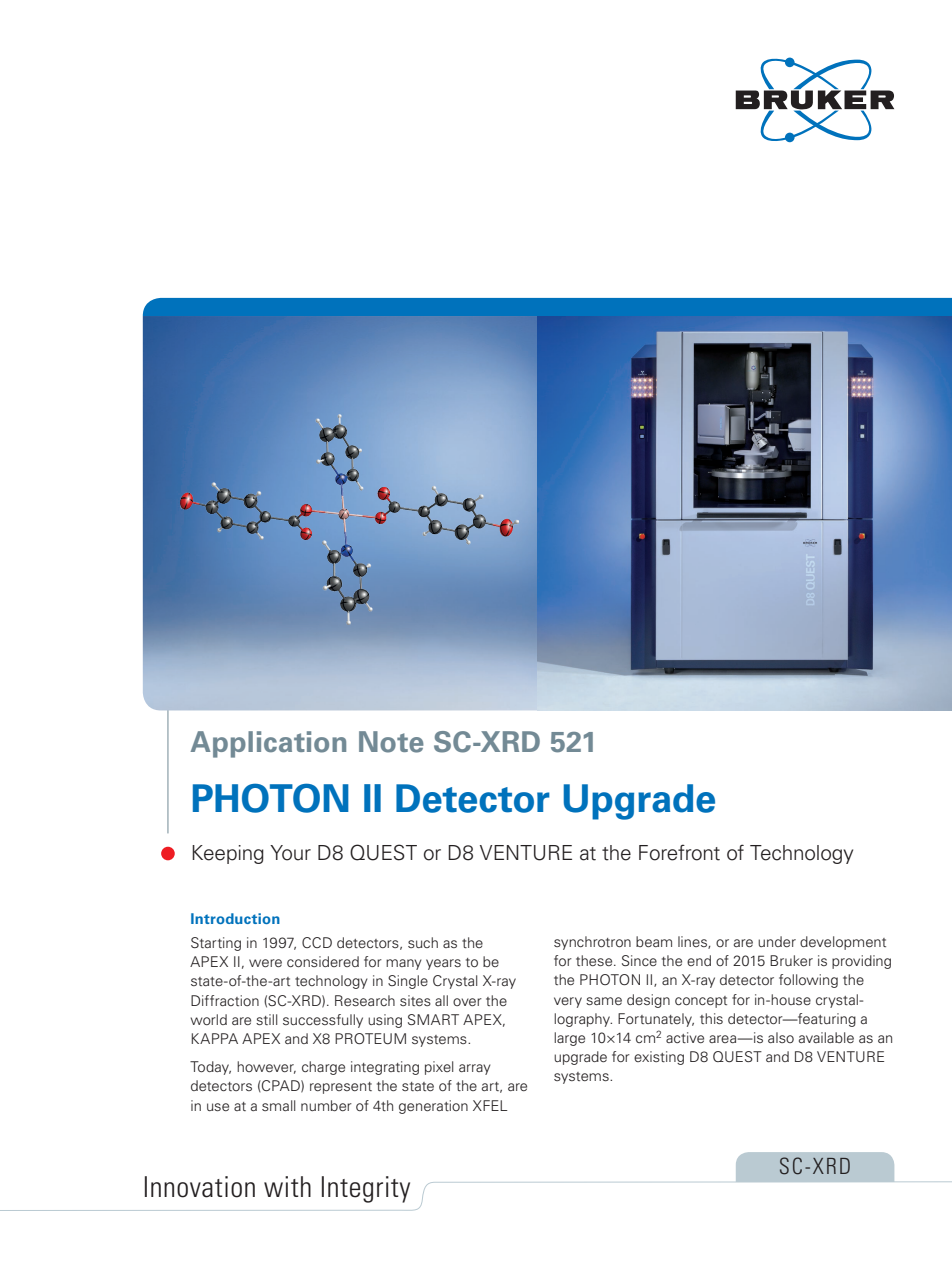 The width and height of the screenshot is (952, 1265). Describe the element at coordinates (366, 1189) in the screenshot. I see `Integrity` at that location.
